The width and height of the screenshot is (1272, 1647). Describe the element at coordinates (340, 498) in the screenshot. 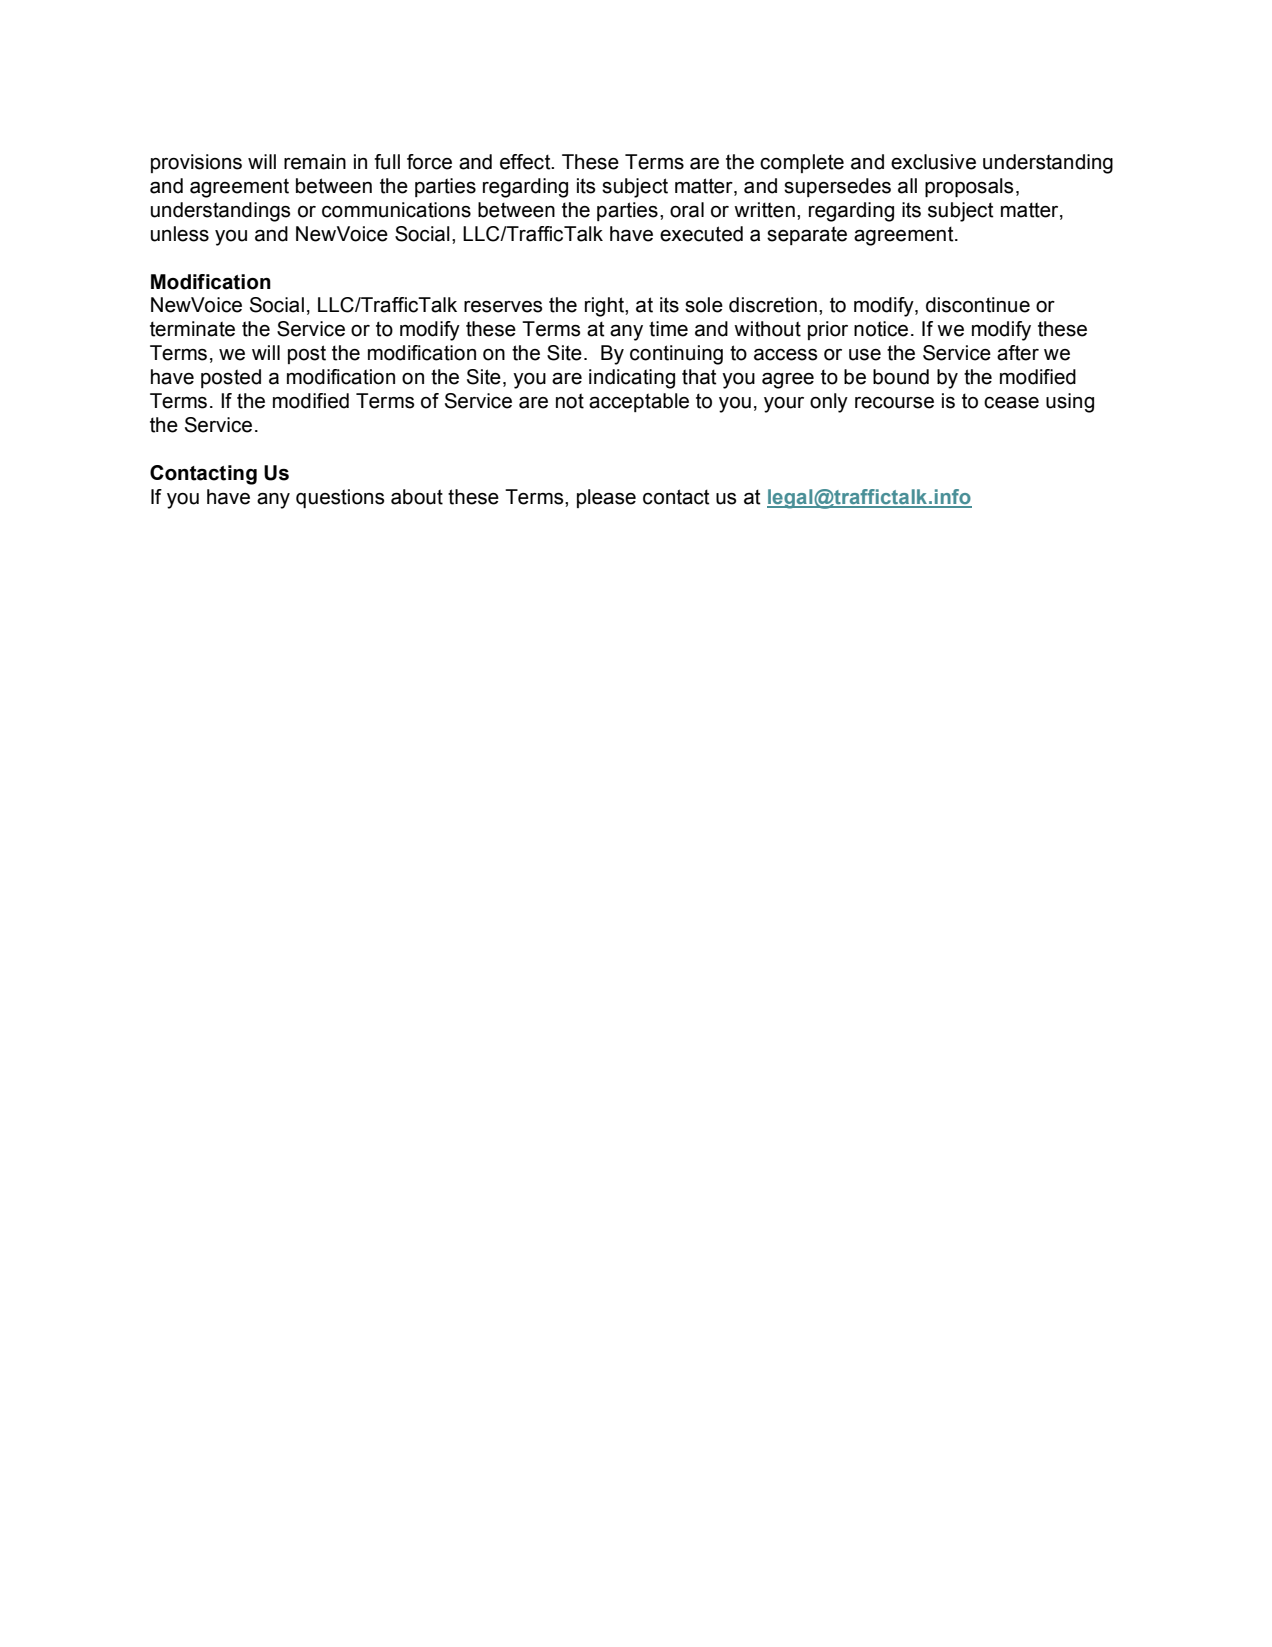

I see `questions` at that location.
